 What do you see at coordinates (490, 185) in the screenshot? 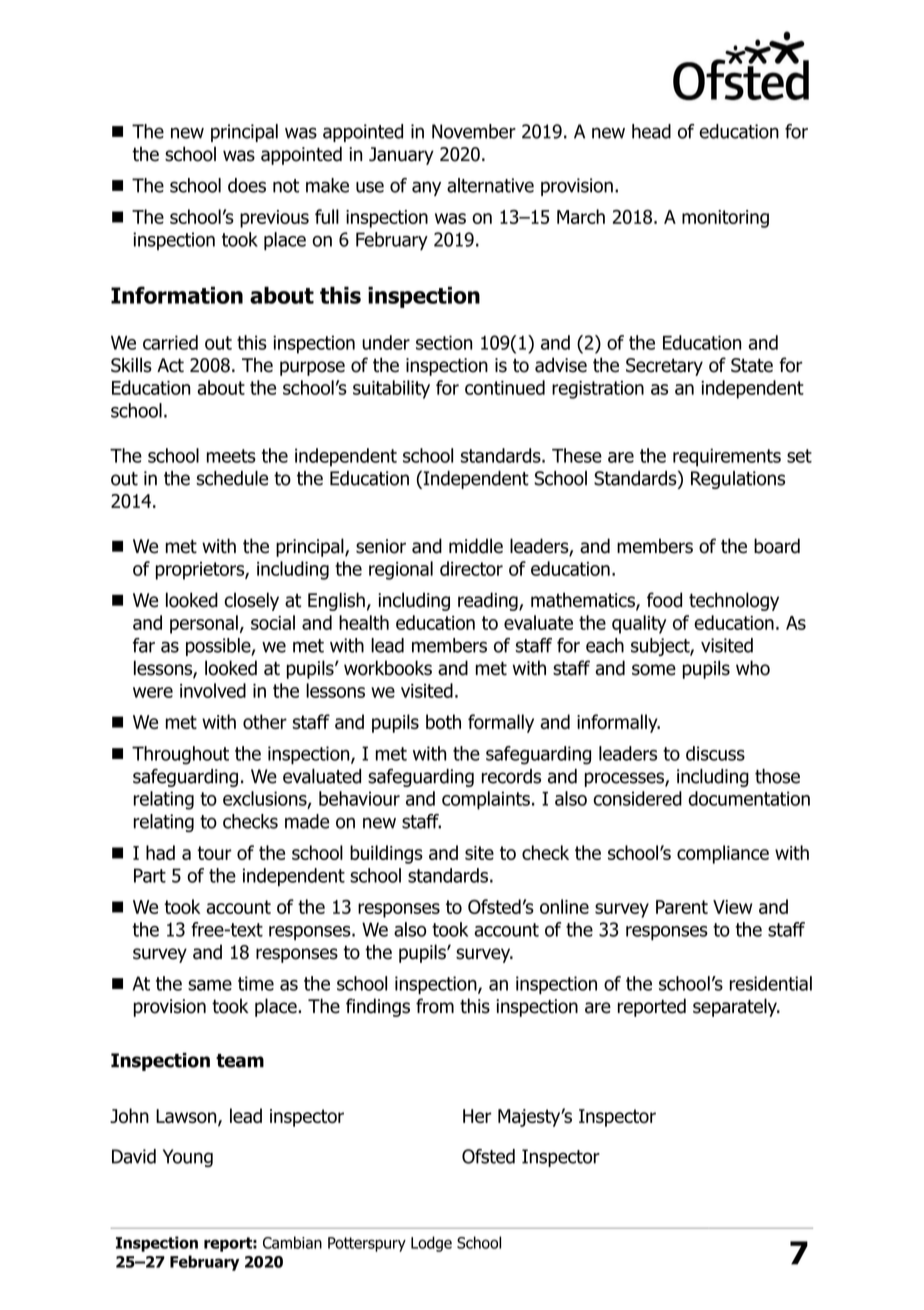
I see `alternative` at bounding box center [490, 185].
